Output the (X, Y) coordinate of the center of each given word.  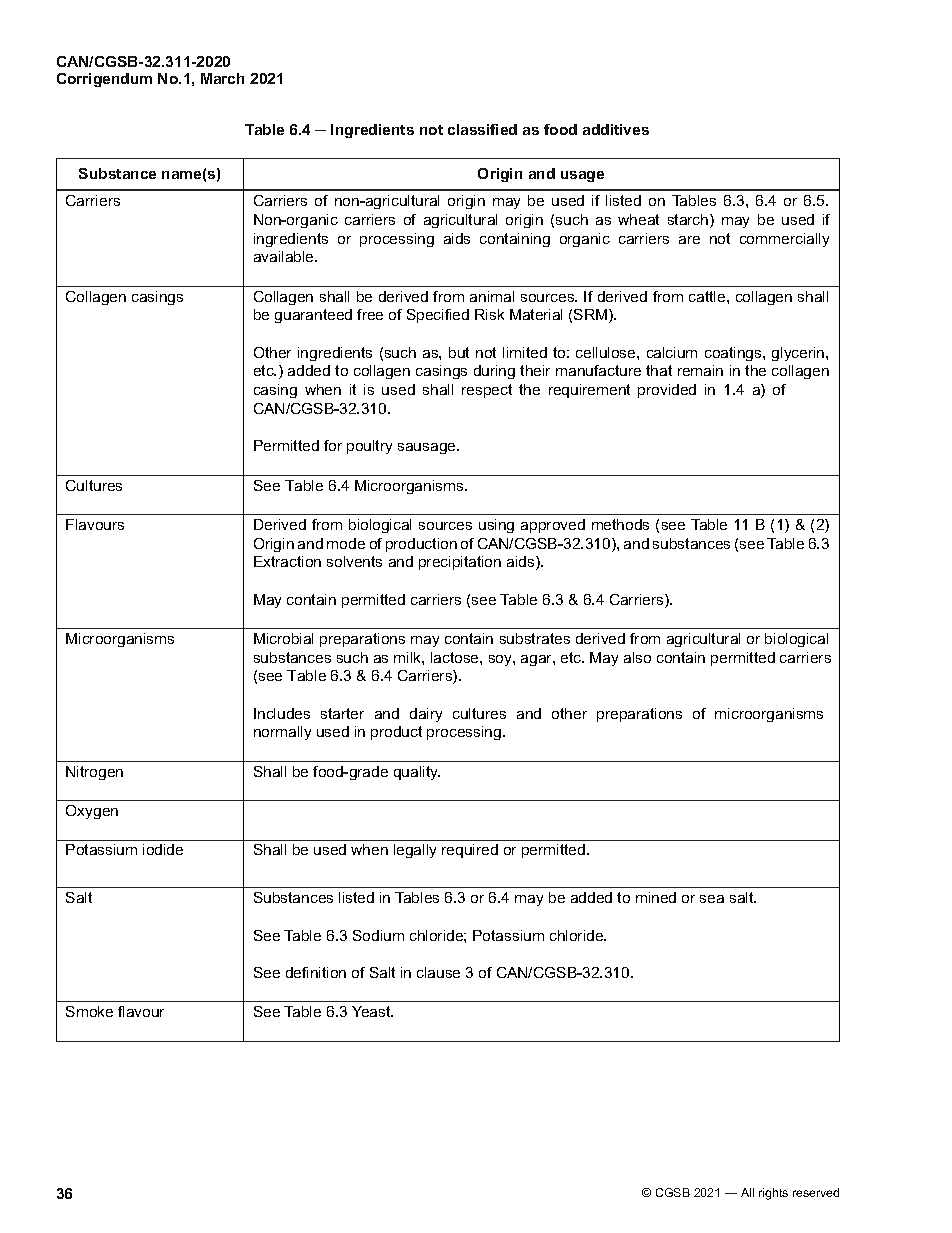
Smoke (89, 1011)
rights (773, 1194)
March (222, 78)
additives (616, 129)
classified (482, 129)
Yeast (372, 1011)
